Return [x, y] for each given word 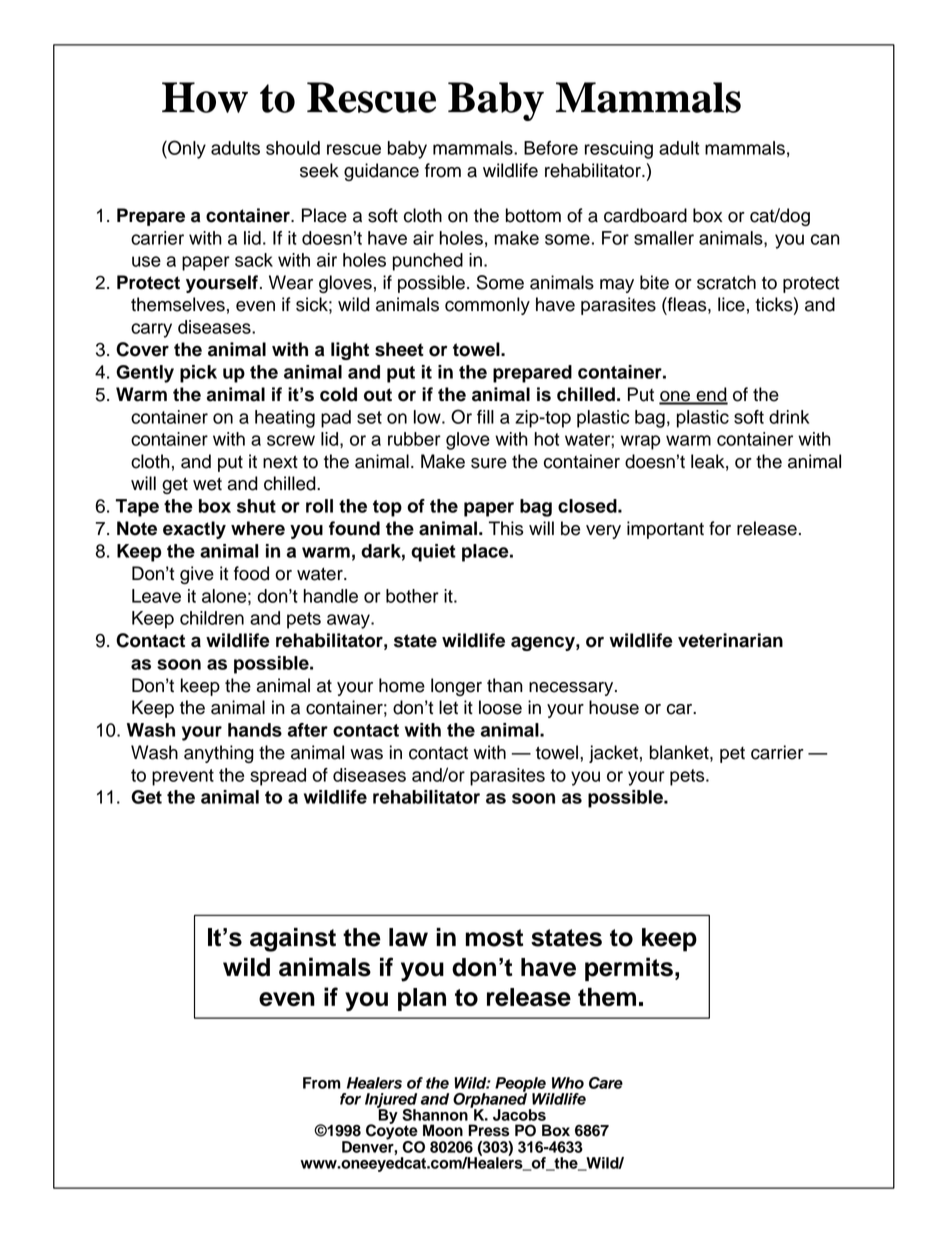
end [711, 395]
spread [278, 777]
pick [198, 374]
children [212, 618]
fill [485, 417]
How [205, 97]
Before [551, 148]
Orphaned [491, 1100]
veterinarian [730, 640]
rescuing [619, 150]
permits [629, 969]
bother [412, 596]
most [494, 938]
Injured [391, 1101]
